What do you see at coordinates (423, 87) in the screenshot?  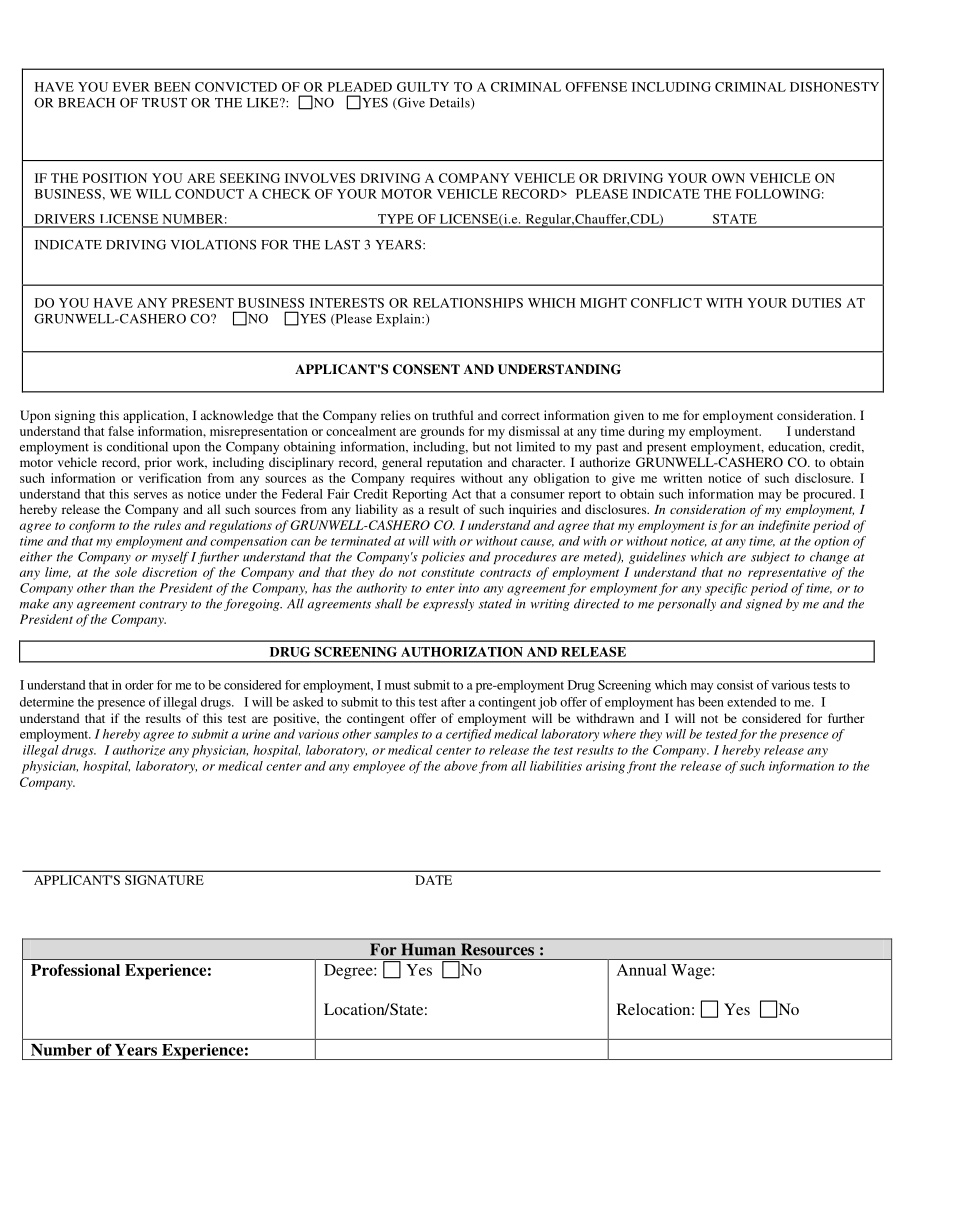 I see `GUILTY` at bounding box center [423, 87].
